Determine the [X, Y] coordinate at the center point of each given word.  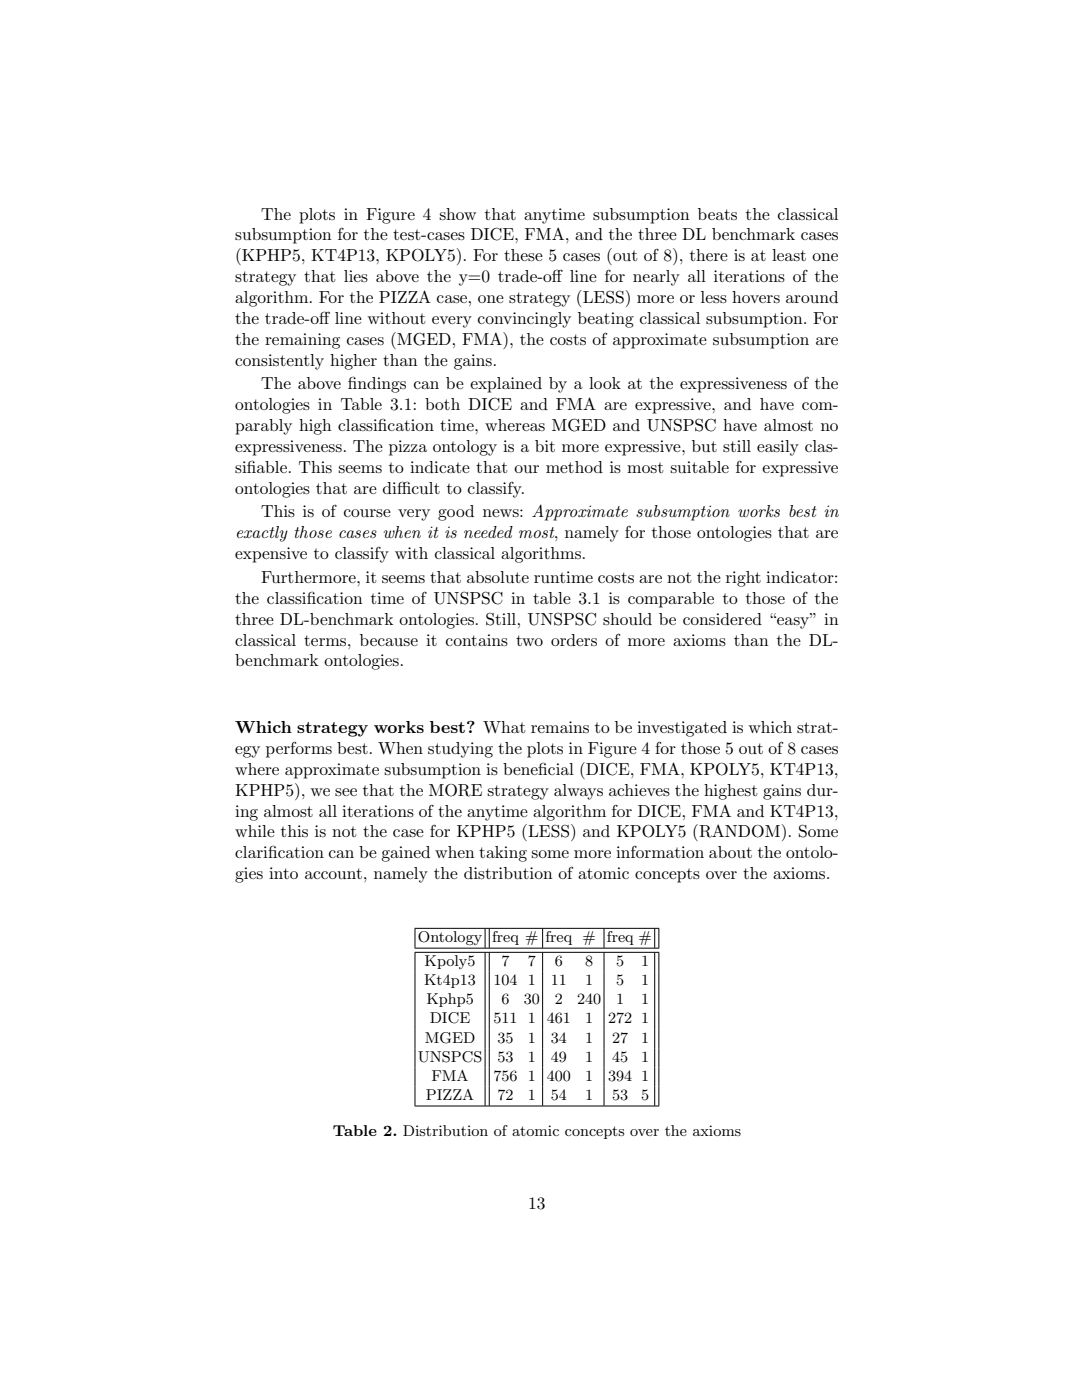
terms [326, 640]
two [529, 640]
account [333, 873]
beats [717, 214]
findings [377, 384]
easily [778, 448]
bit [545, 446]
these [523, 255]
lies [356, 276]
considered [722, 619]
